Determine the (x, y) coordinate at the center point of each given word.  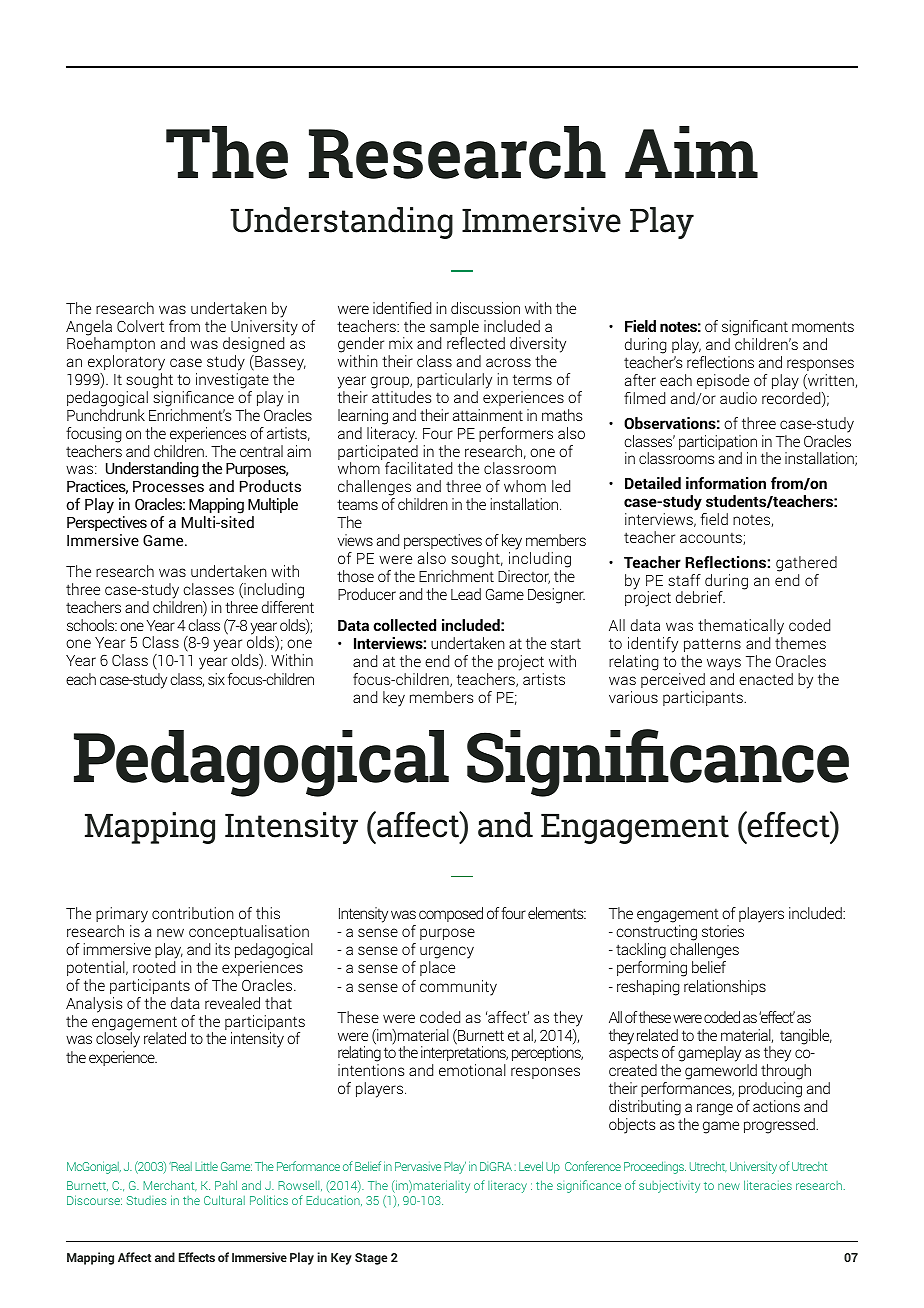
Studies (147, 1200)
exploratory (126, 364)
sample (454, 329)
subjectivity (669, 1187)
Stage (371, 1259)
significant (756, 329)
